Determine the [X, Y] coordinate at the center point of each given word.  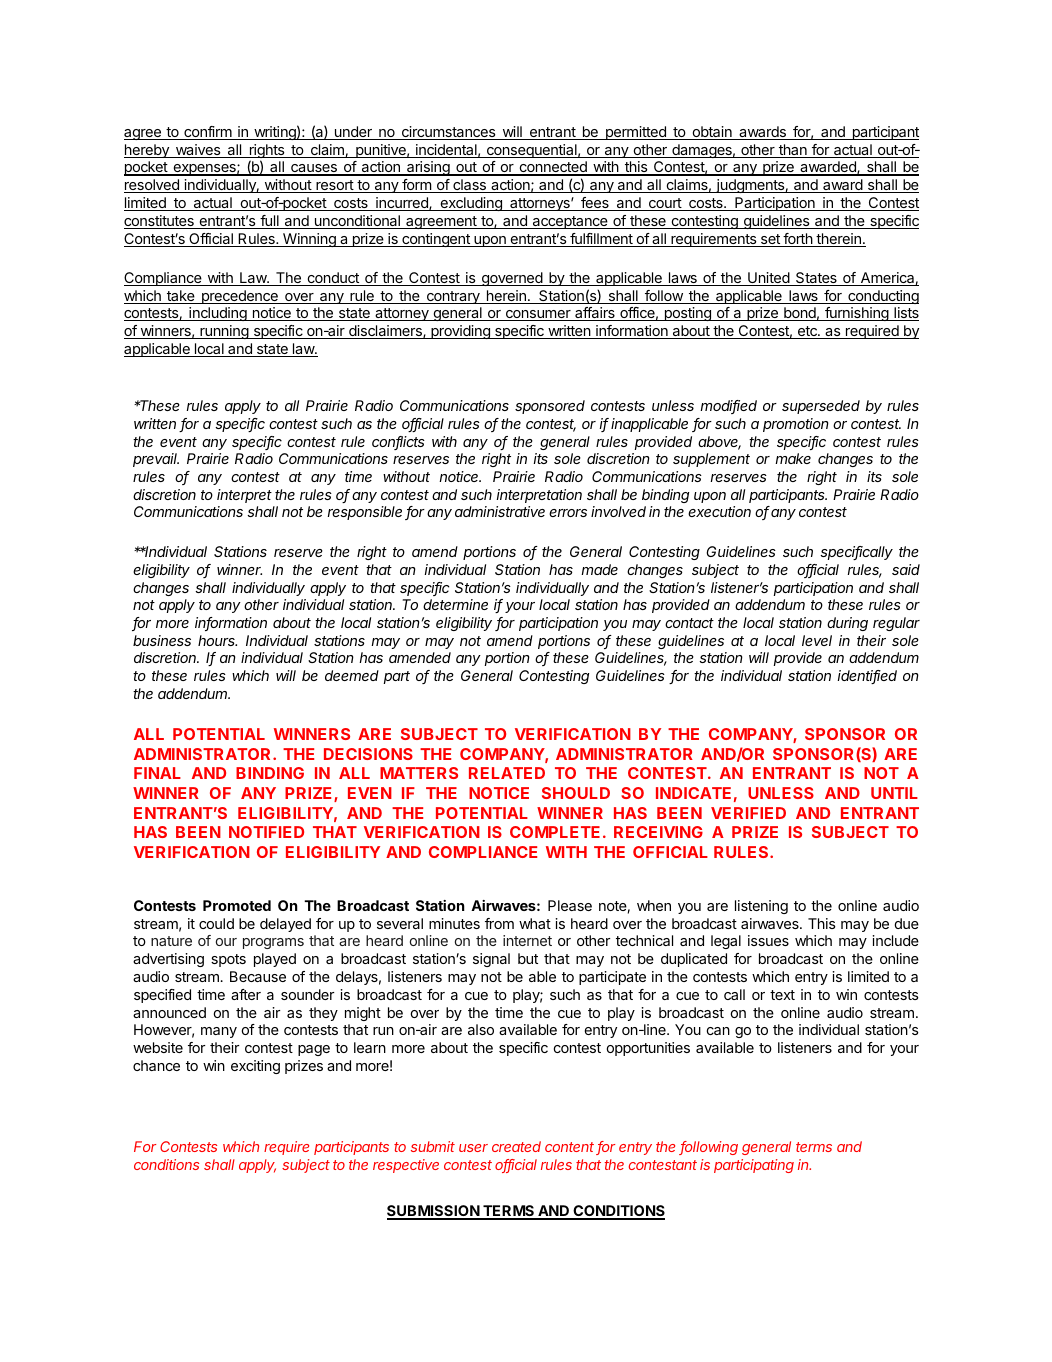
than [793, 151]
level [817, 640]
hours [217, 640]
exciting [255, 1067]
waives [198, 151]
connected [553, 168]
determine [455, 604]
